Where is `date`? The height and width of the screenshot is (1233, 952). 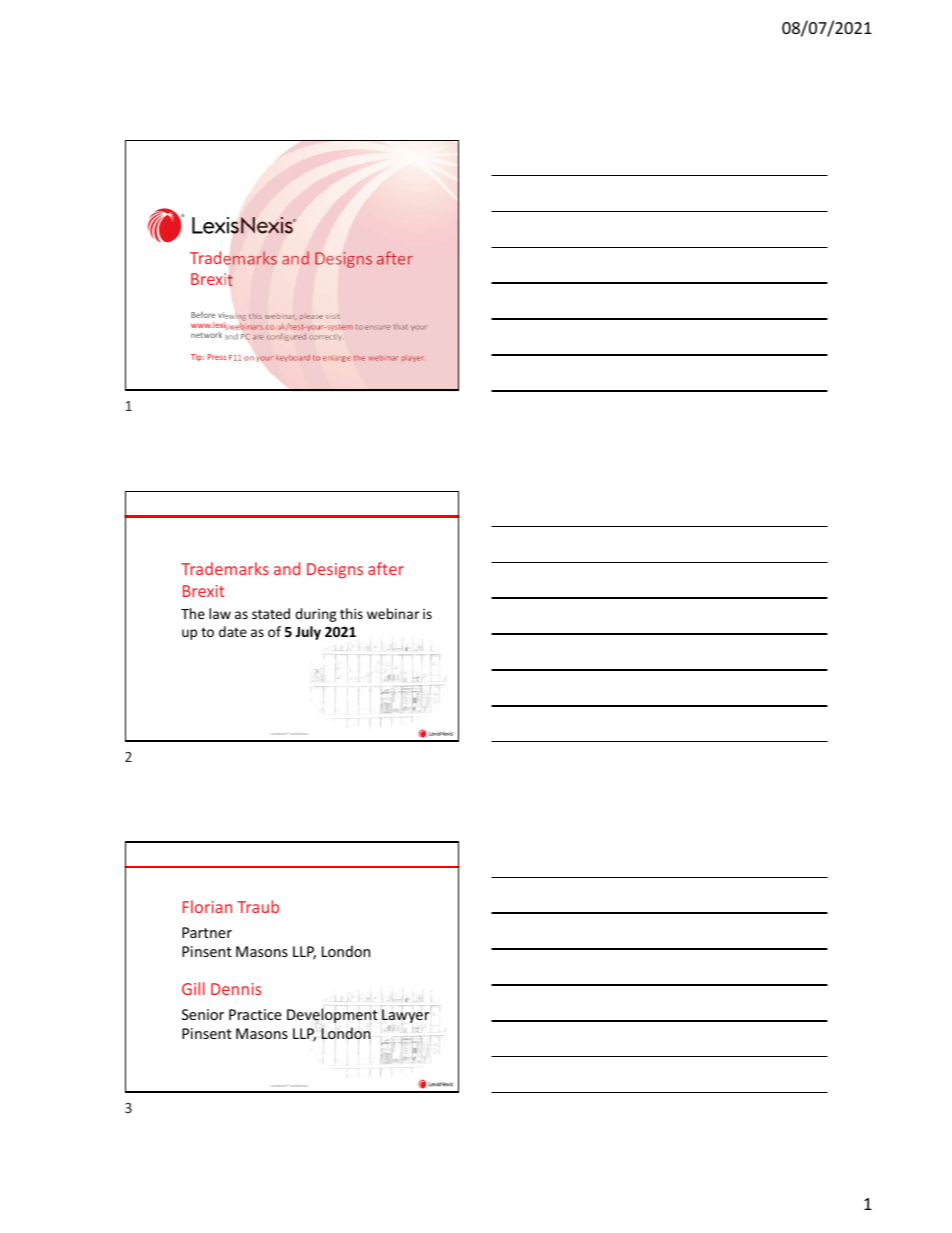
date is located at coordinates (233, 631).
